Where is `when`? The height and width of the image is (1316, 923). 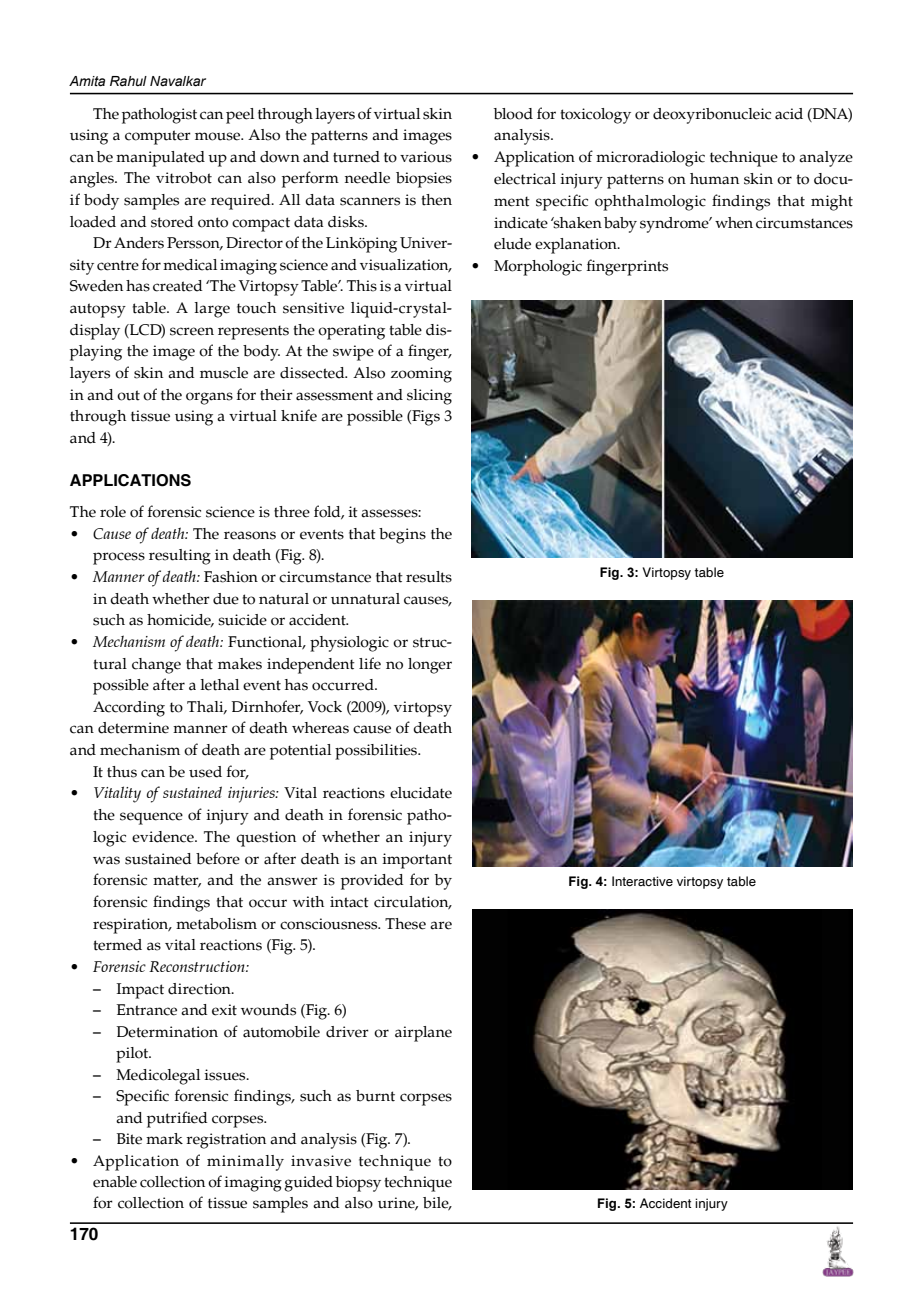 when is located at coordinates (734, 223).
